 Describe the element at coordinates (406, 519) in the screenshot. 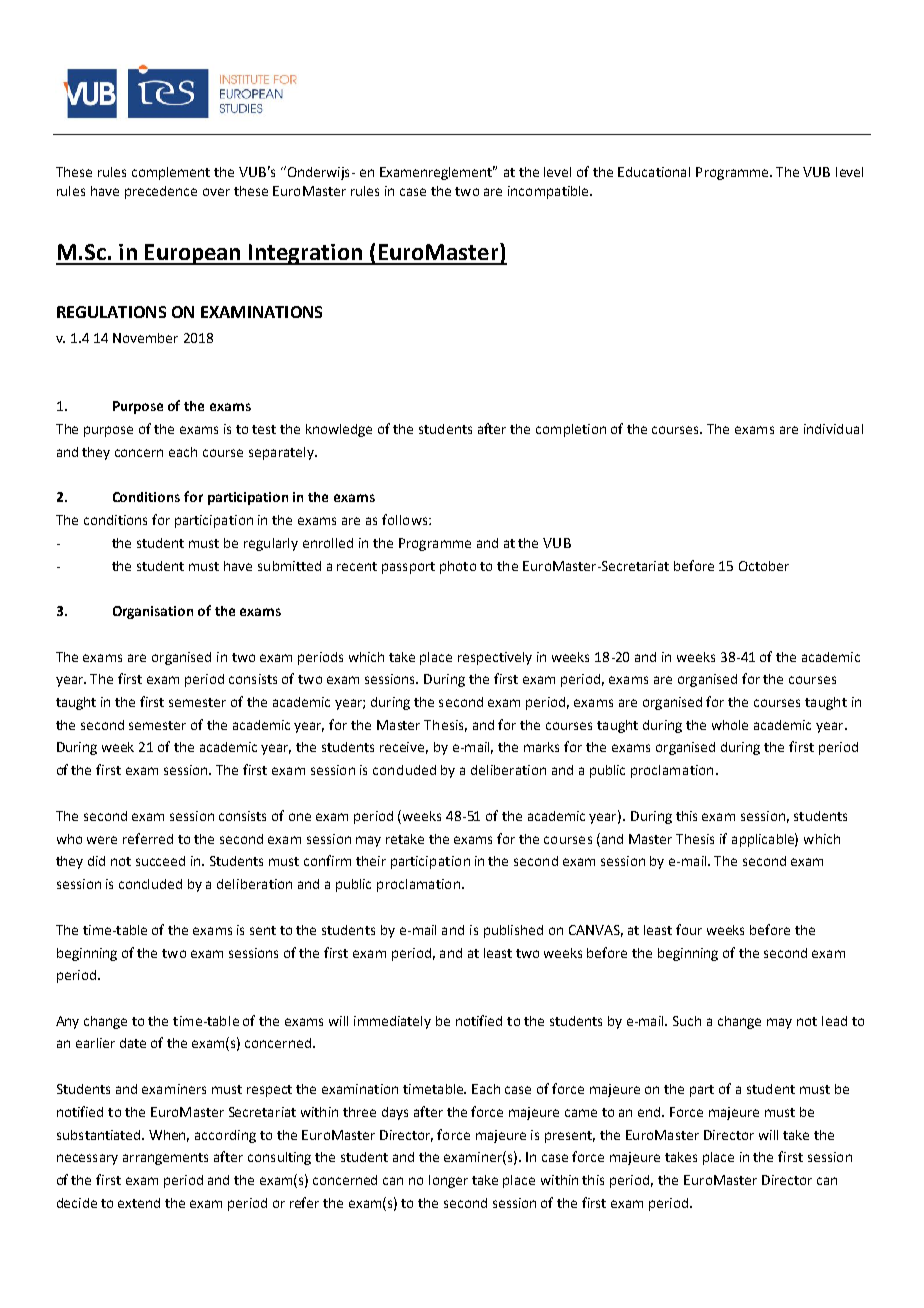

I see `follows` at that location.
